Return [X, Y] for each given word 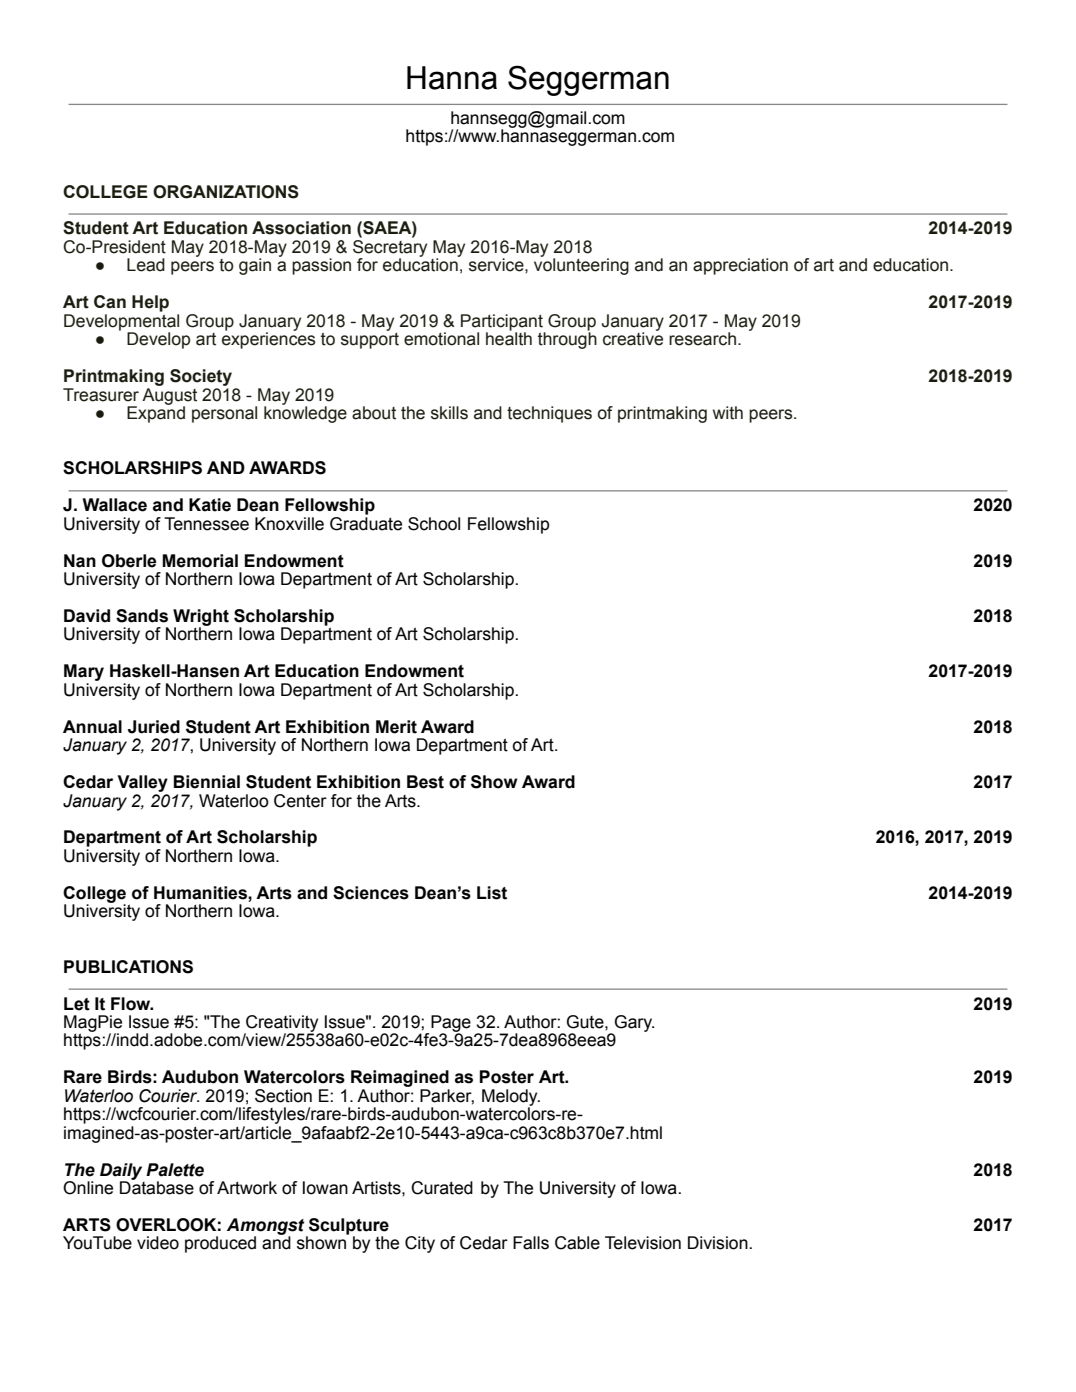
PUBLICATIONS [128, 967]
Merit [396, 727]
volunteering [581, 265]
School [434, 524]
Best [425, 782]
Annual [92, 727]
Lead [146, 265]
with [728, 413]
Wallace [115, 505]
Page [451, 1024]
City [420, 1244]
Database [157, 1187]
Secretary [390, 248]
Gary [634, 1023]
